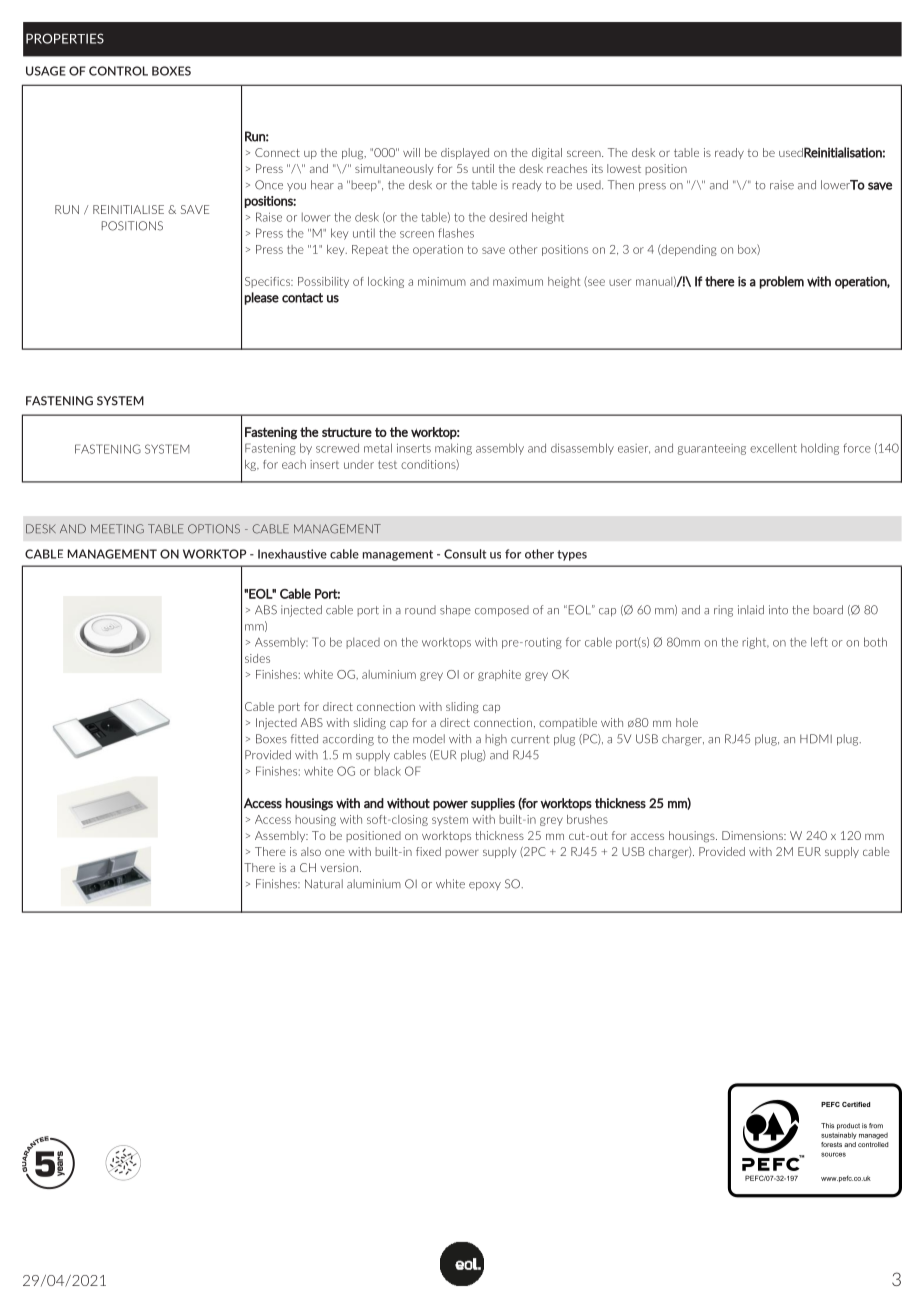 This screenshot has width=924, height=1308. Describe the element at coordinates (773, 448) in the screenshot. I see `excellent` at that location.
